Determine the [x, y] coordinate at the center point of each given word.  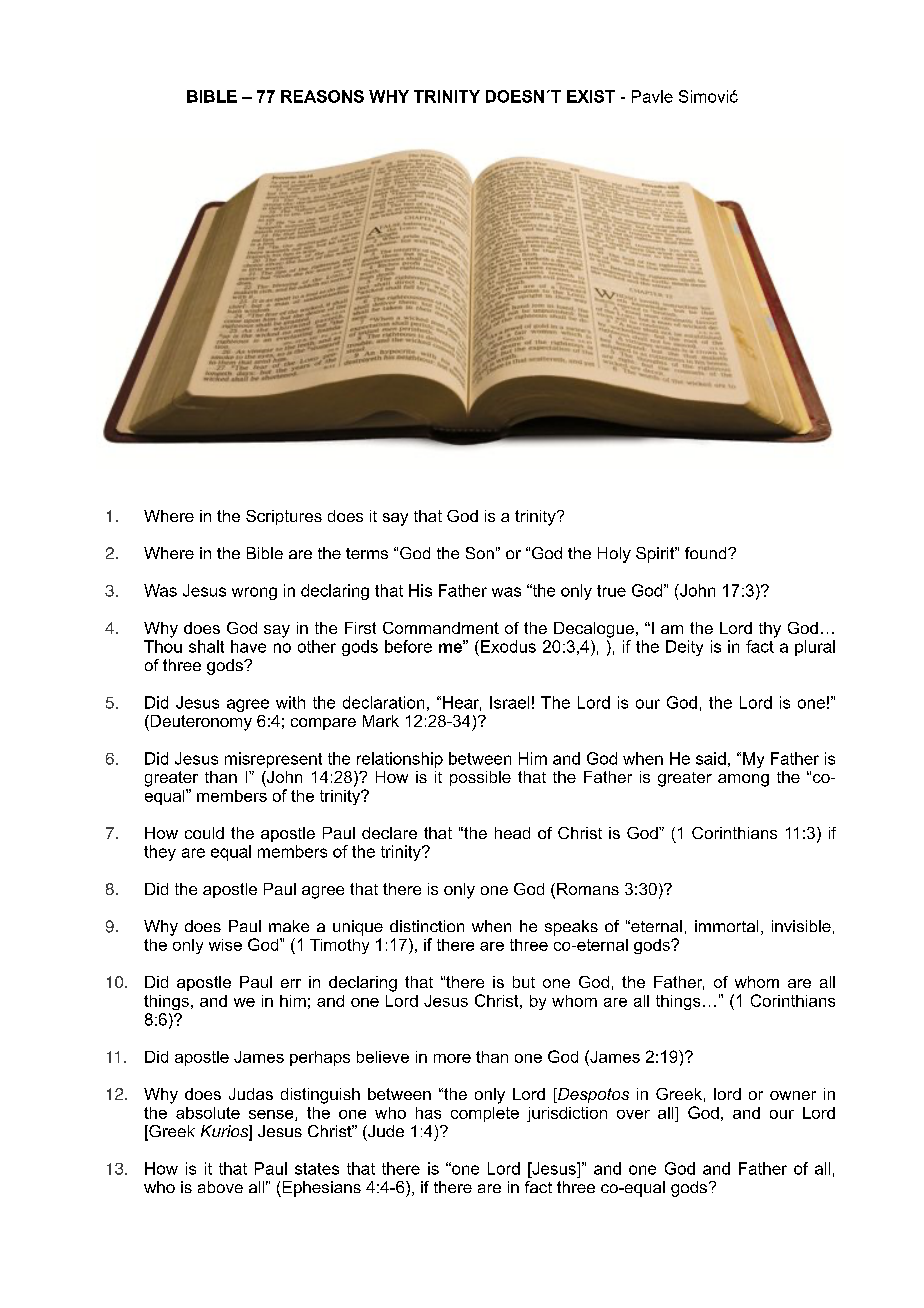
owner [793, 1095]
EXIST [591, 96]
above [220, 1187]
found [707, 553]
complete [485, 1114]
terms [367, 553]
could [204, 833]
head [512, 833]
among [743, 780]
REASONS [322, 96]
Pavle [652, 96]
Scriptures [284, 517]
